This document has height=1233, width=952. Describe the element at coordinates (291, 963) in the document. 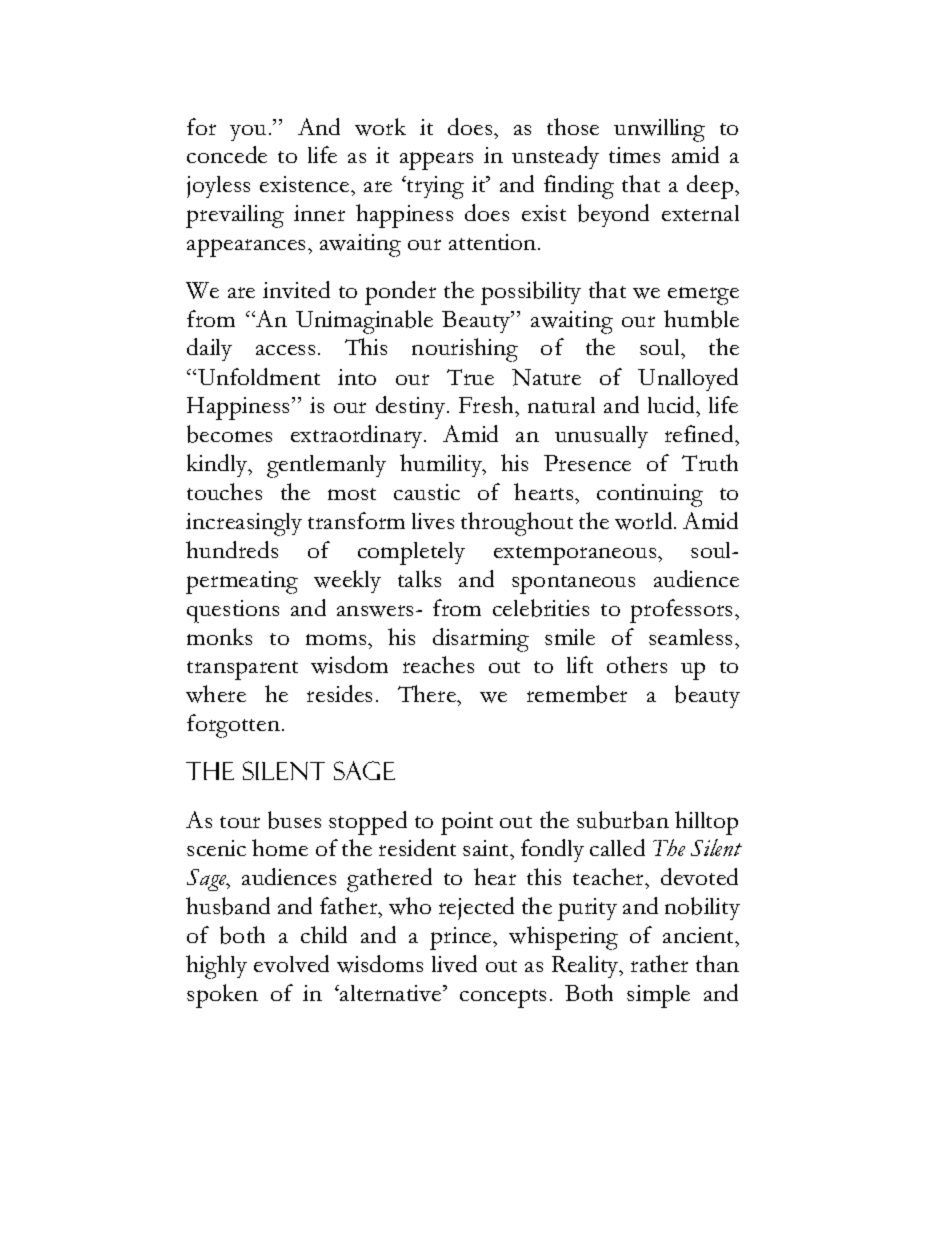

I see `evolved` at that location.
